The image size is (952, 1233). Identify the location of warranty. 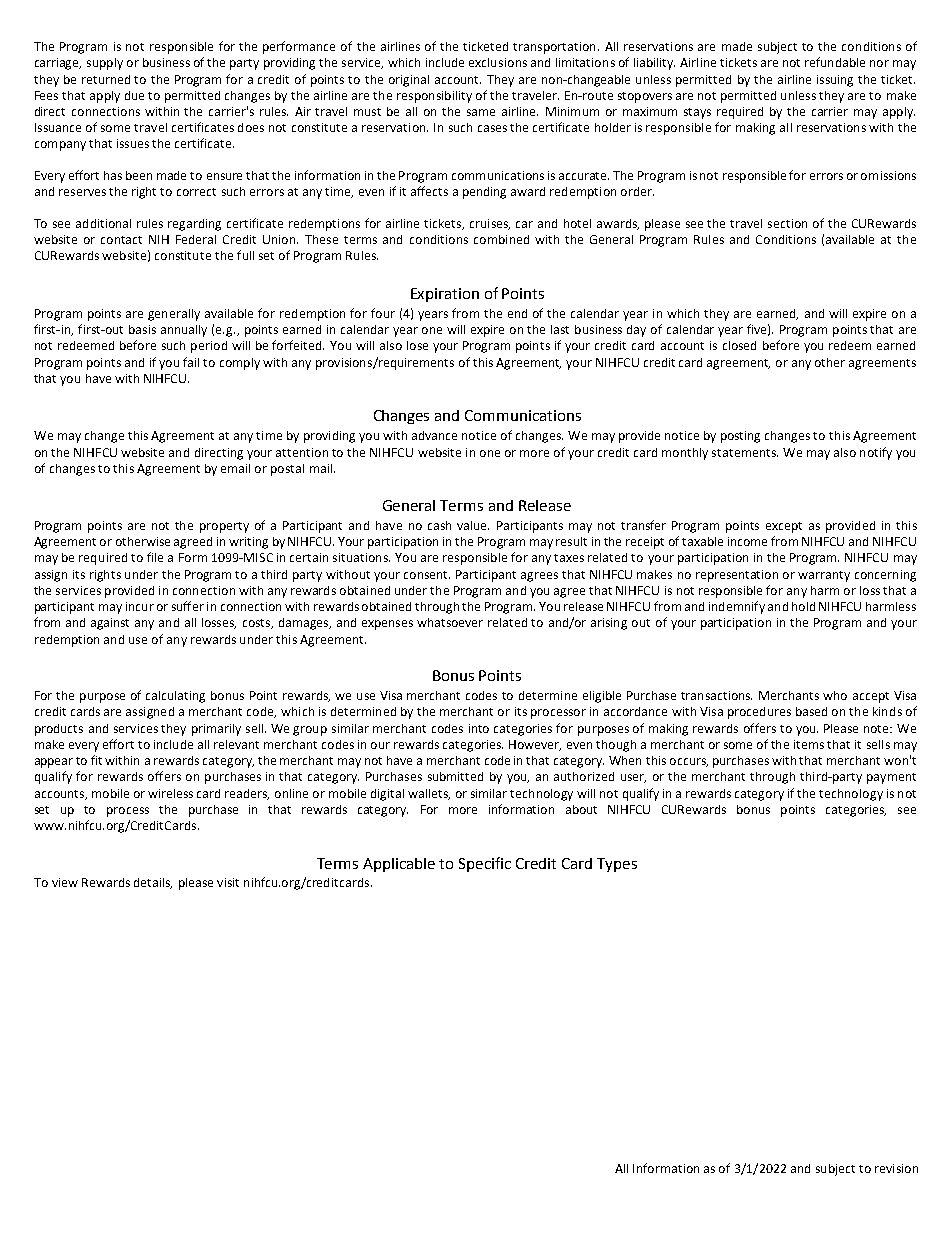
(824, 576).
